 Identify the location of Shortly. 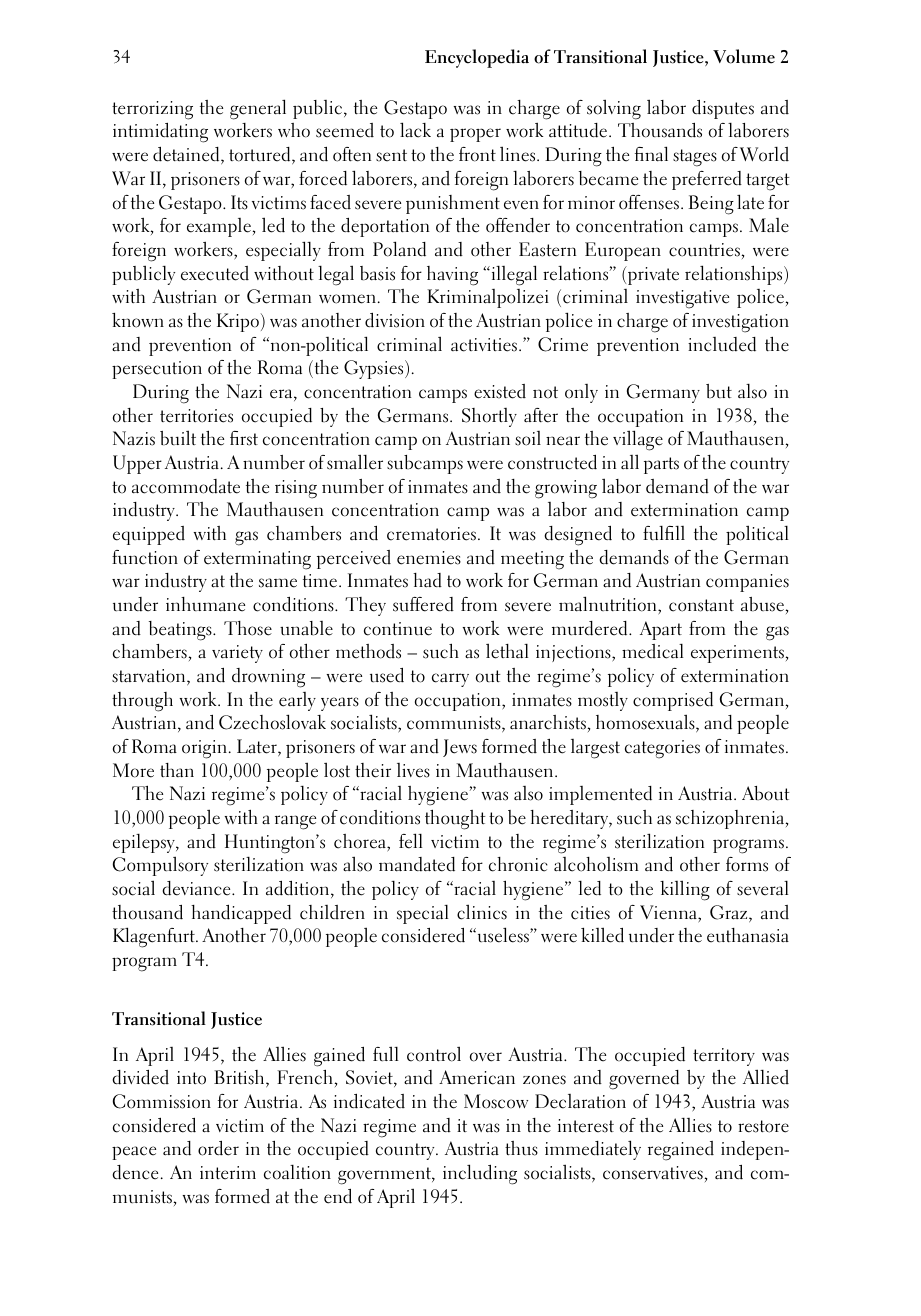
(489, 417).
